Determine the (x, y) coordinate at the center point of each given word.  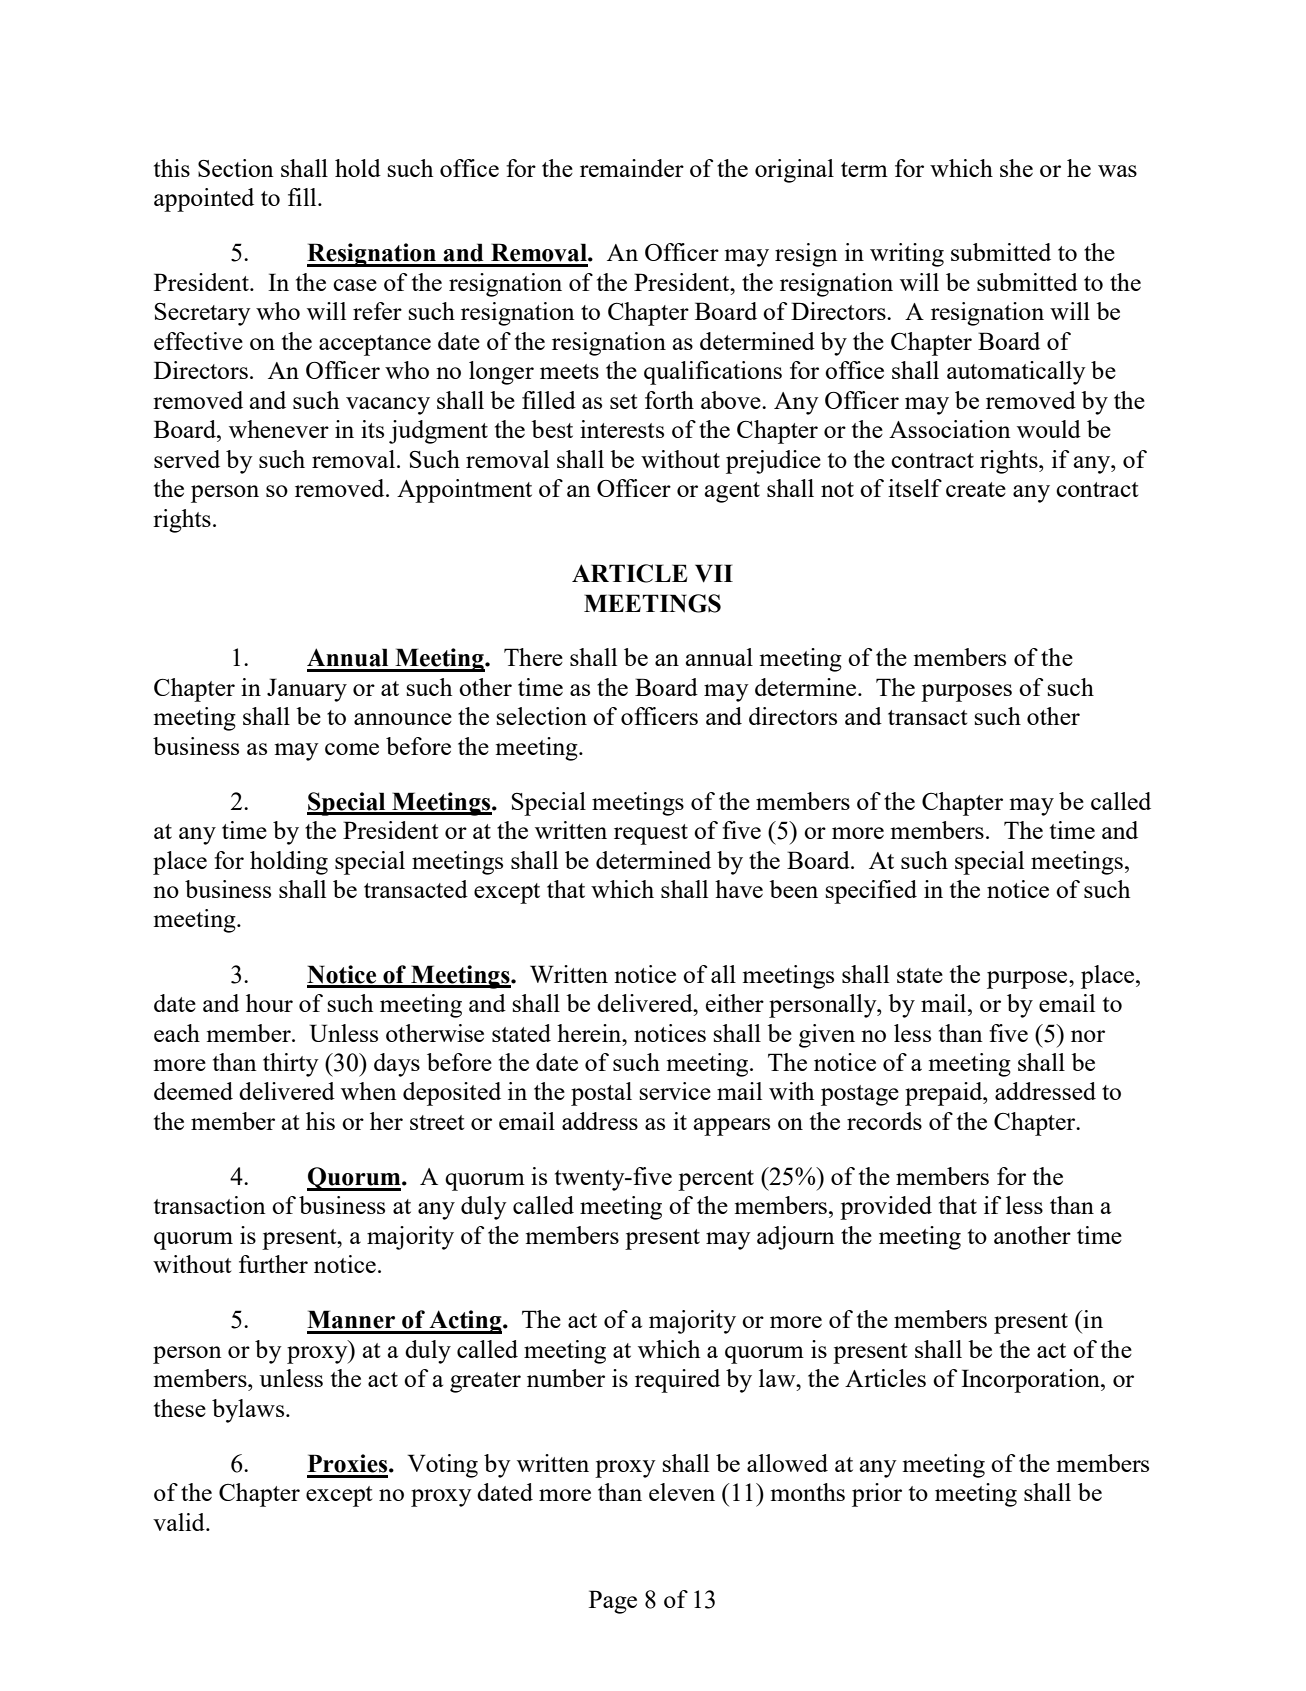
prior (877, 1495)
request (651, 834)
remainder (632, 168)
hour (269, 1003)
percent (716, 1180)
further (273, 1264)
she (1016, 168)
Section (236, 168)
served (187, 459)
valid (180, 1522)
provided (886, 1208)
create (976, 489)
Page (613, 1602)
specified (871, 892)
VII (714, 573)
